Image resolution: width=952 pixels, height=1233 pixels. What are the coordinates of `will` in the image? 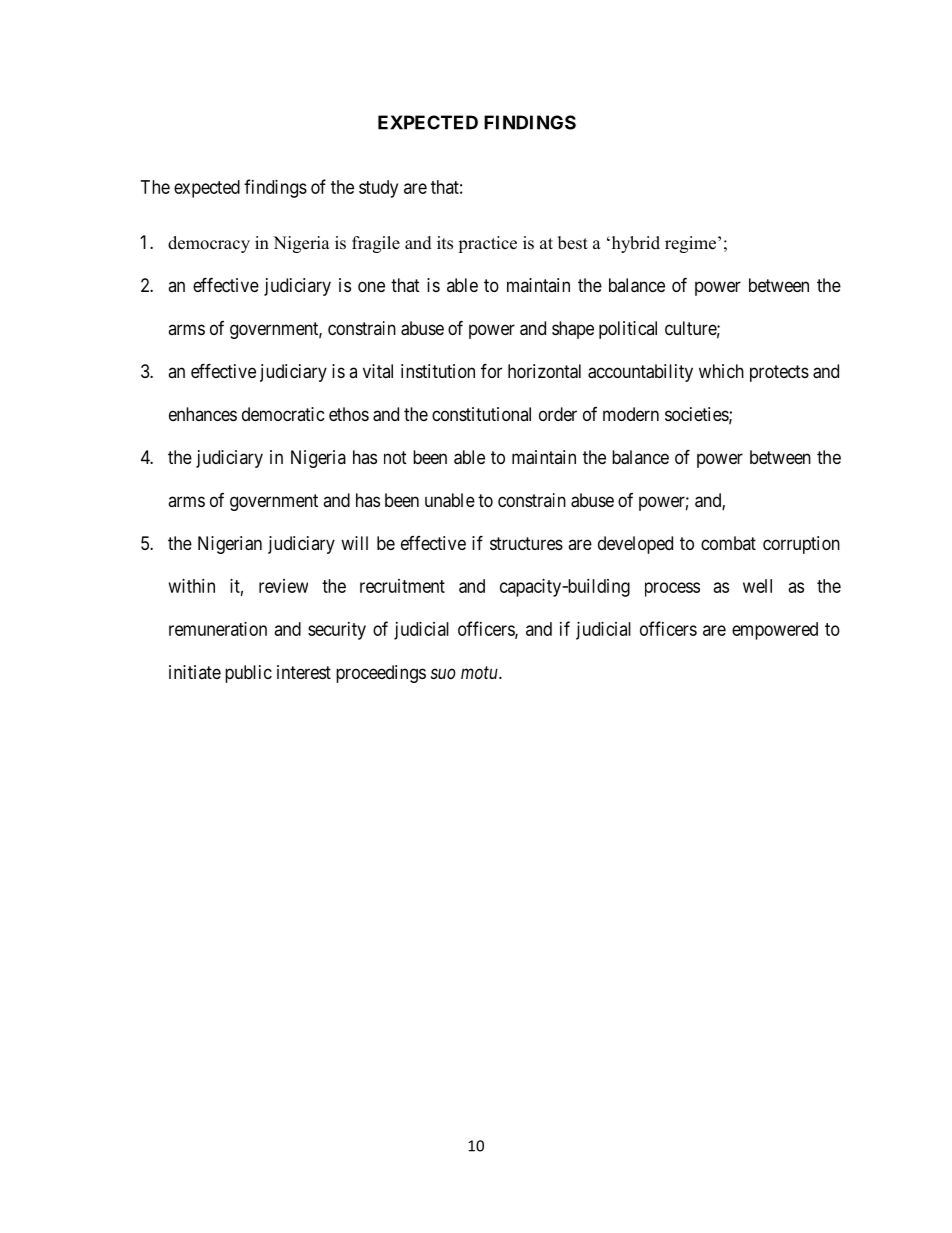 It's located at (354, 543).
